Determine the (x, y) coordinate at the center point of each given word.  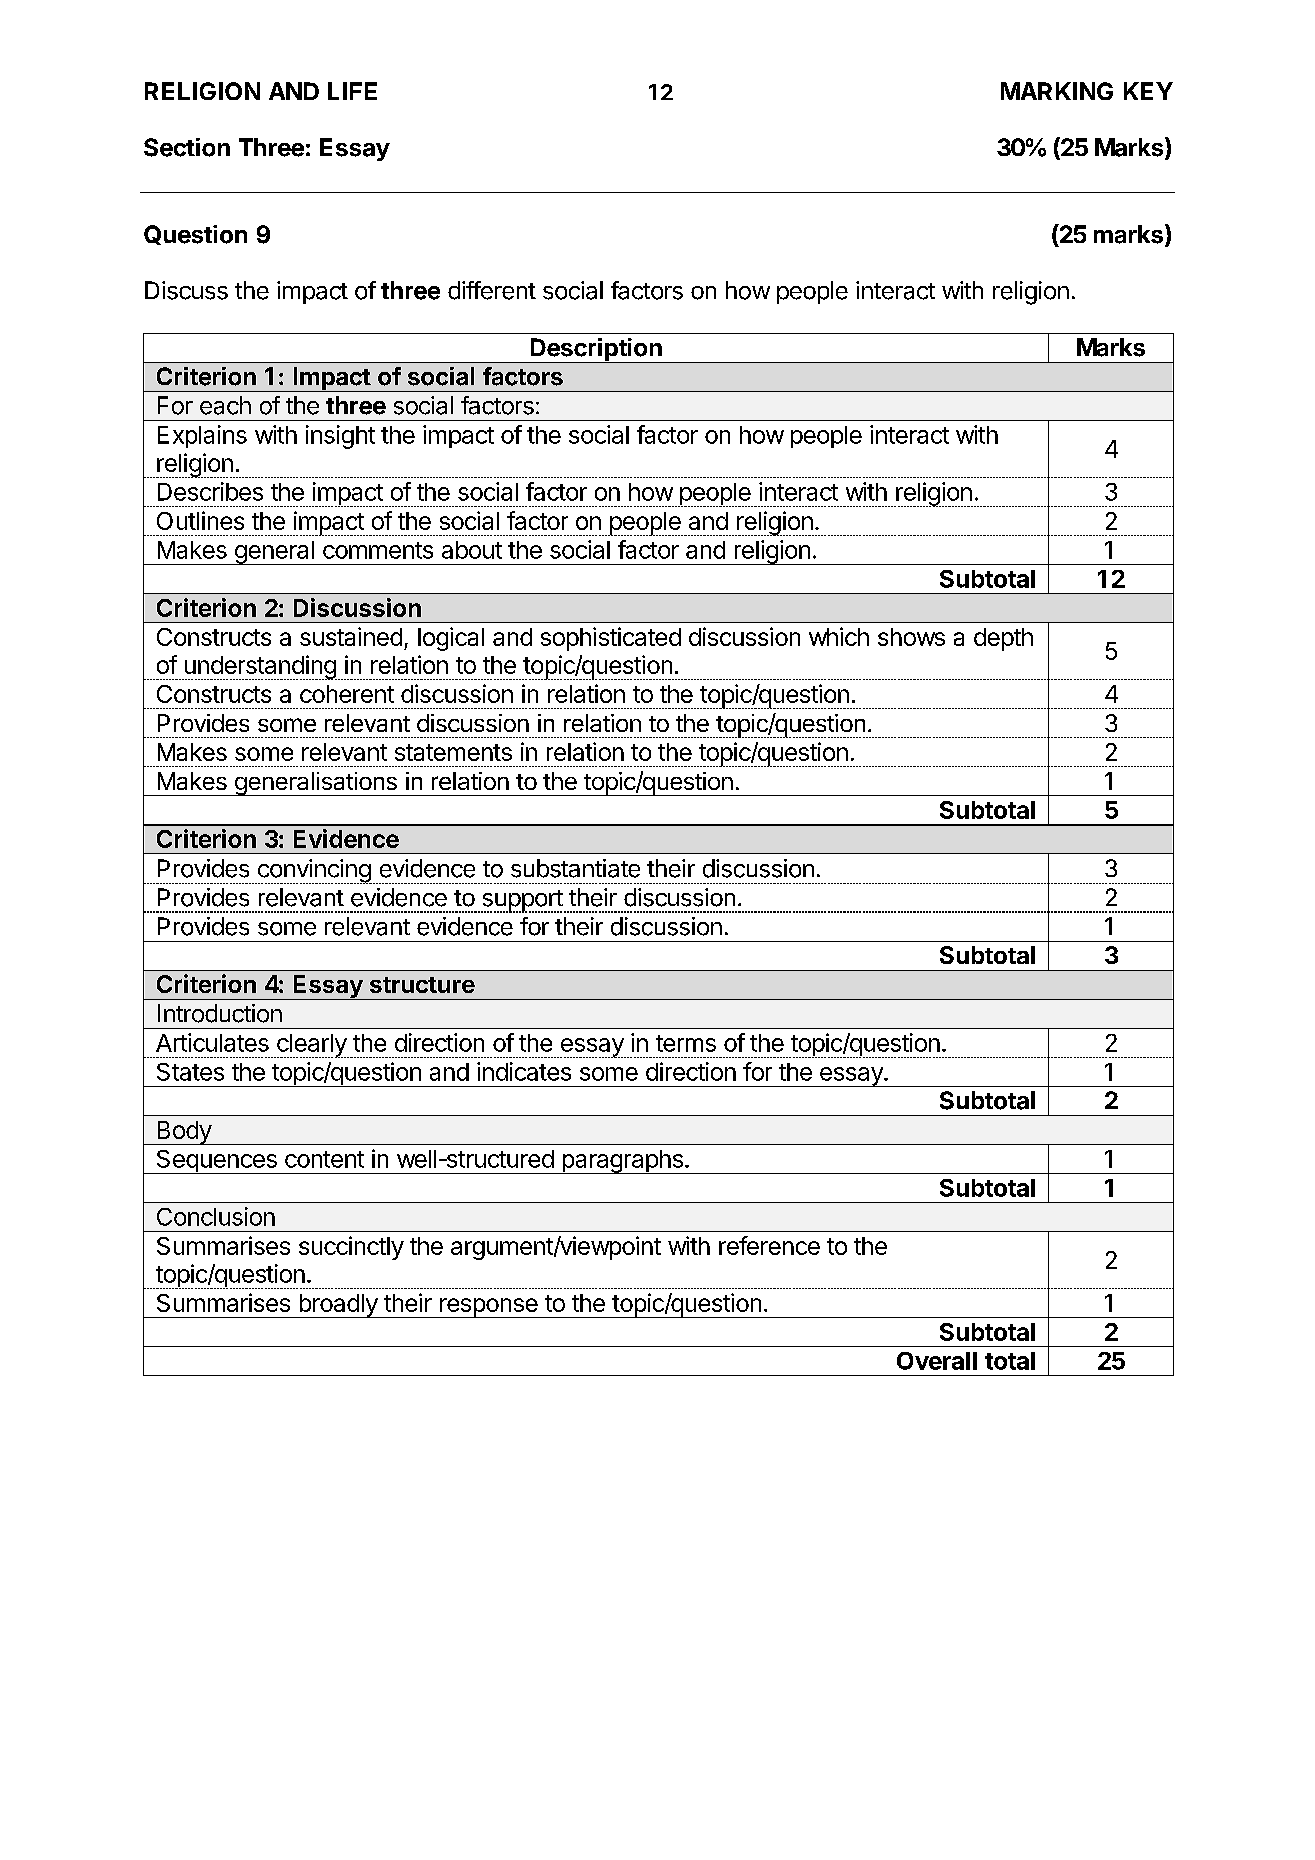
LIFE (352, 91)
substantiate (575, 868)
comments (378, 550)
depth (1003, 639)
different (492, 290)
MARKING (1057, 91)
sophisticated (611, 639)
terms (686, 1043)
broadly (338, 1306)
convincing (313, 871)
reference (769, 1245)
